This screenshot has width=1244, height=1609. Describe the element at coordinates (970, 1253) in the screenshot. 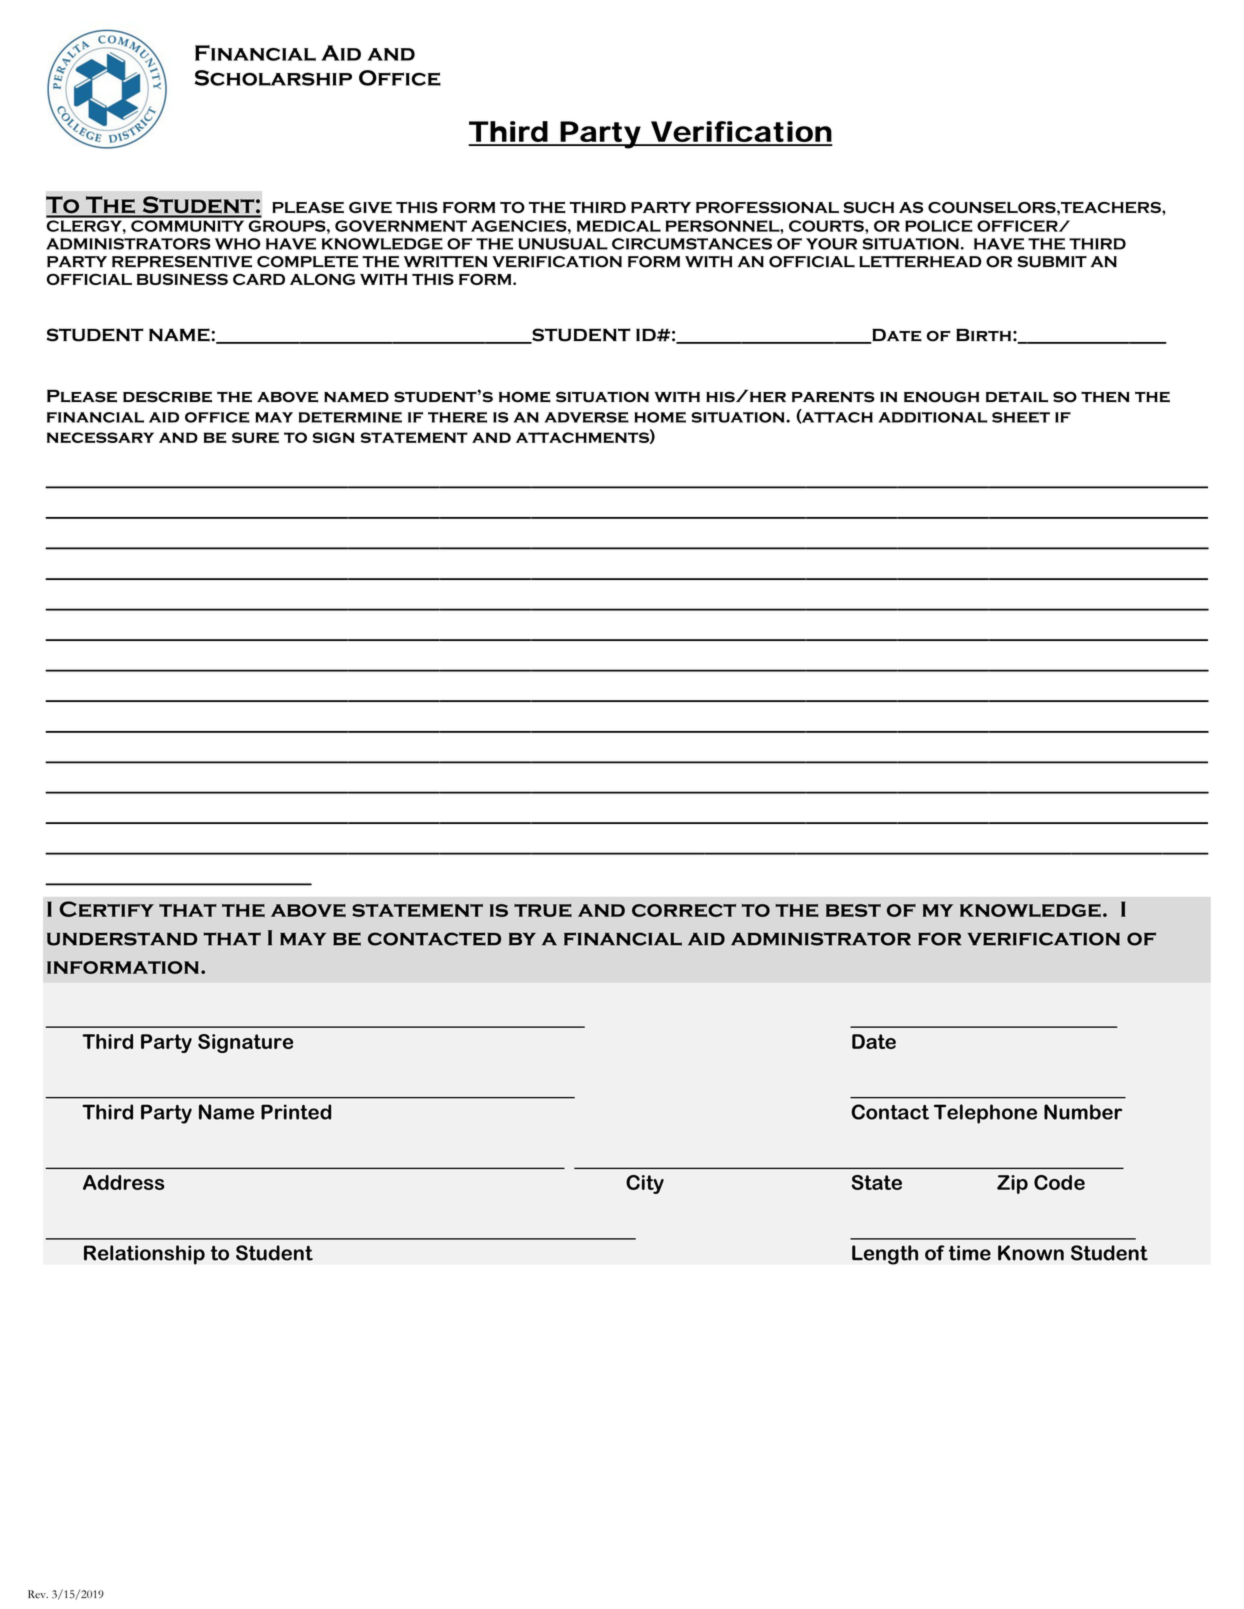

I see `time` at that location.
